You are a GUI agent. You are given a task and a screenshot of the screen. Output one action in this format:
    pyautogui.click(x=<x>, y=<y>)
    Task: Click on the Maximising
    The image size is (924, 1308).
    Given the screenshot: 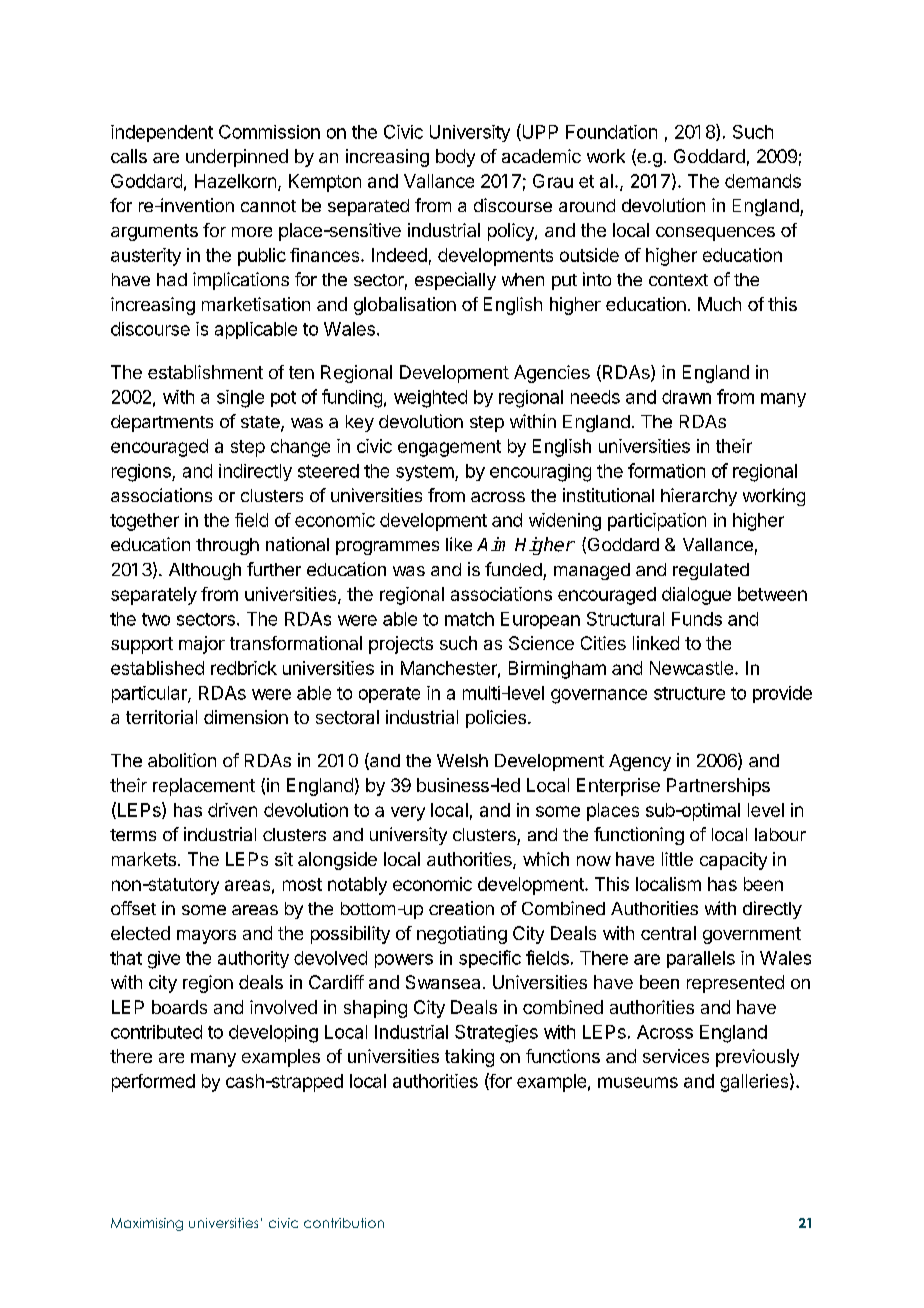 What is the action you would take?
    pyautogui.click(x=147, y=1224)
